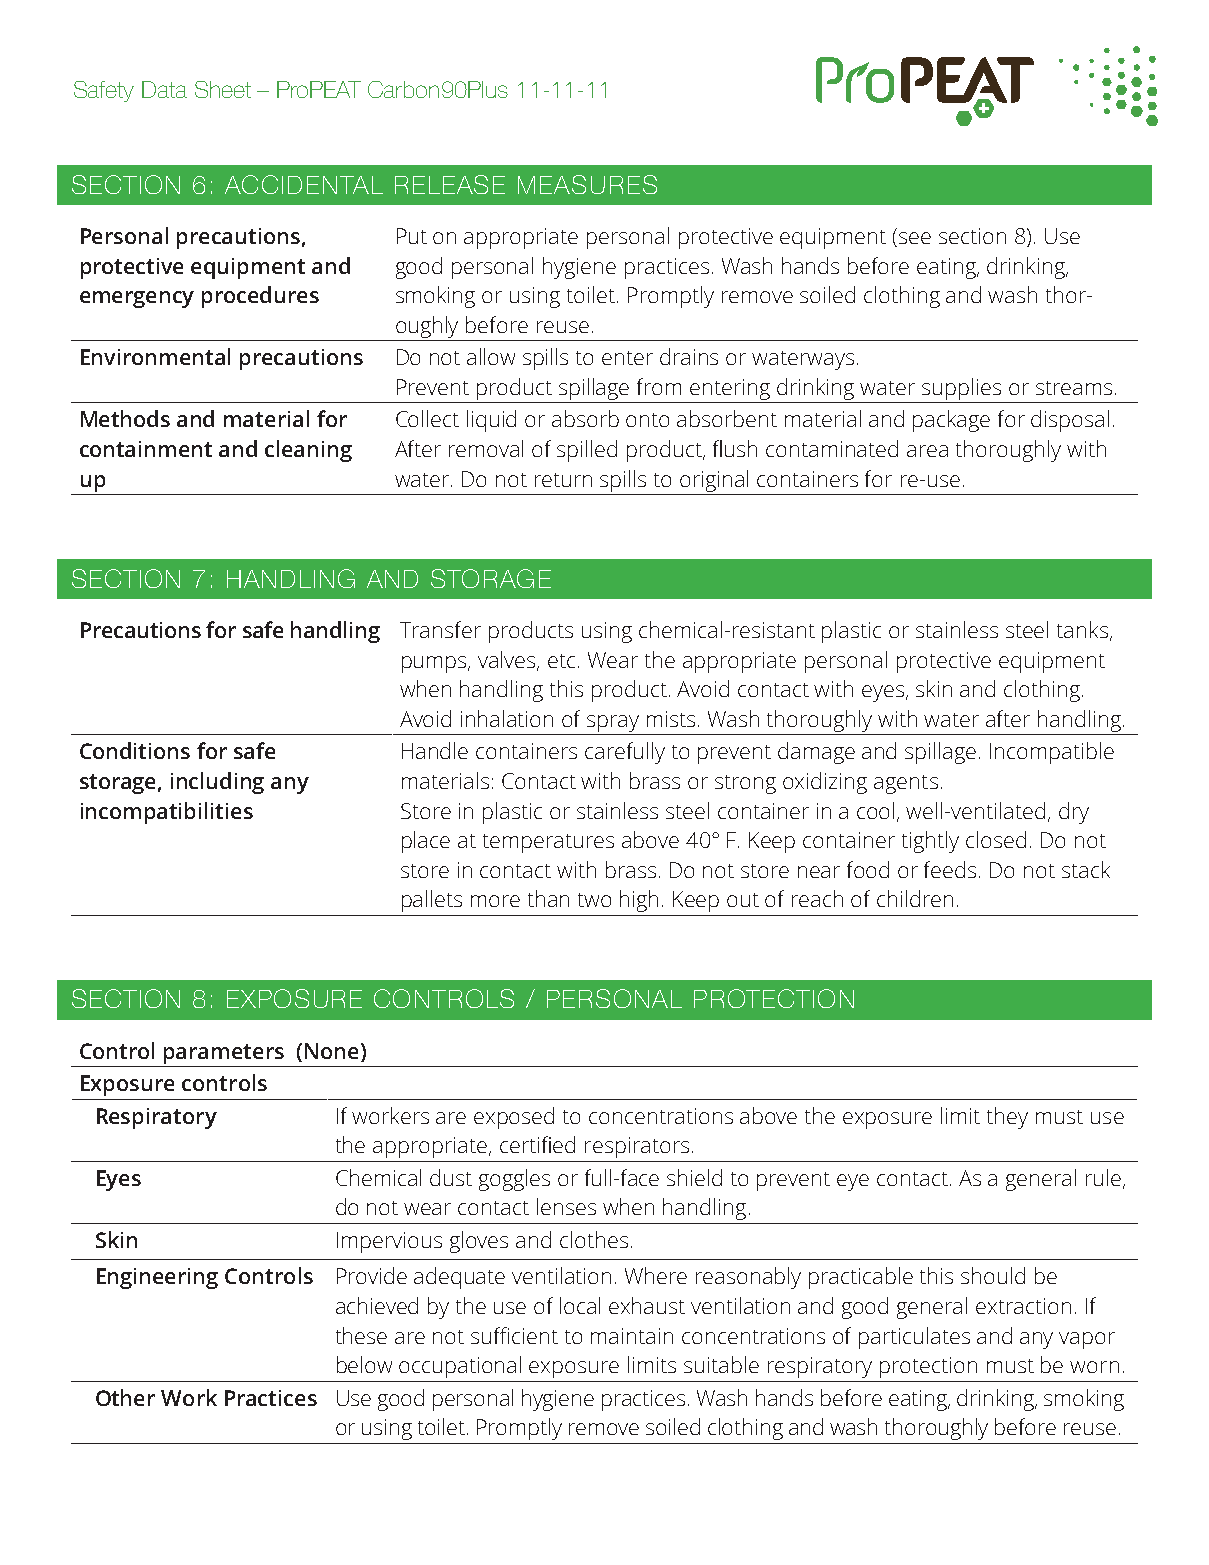 Image resolution: width=1209 pixels, height=1565 pixels. What do you see at coordinates (167, 813) in the document?
I see `incompatibilities` at bounding box center [167, 813].
